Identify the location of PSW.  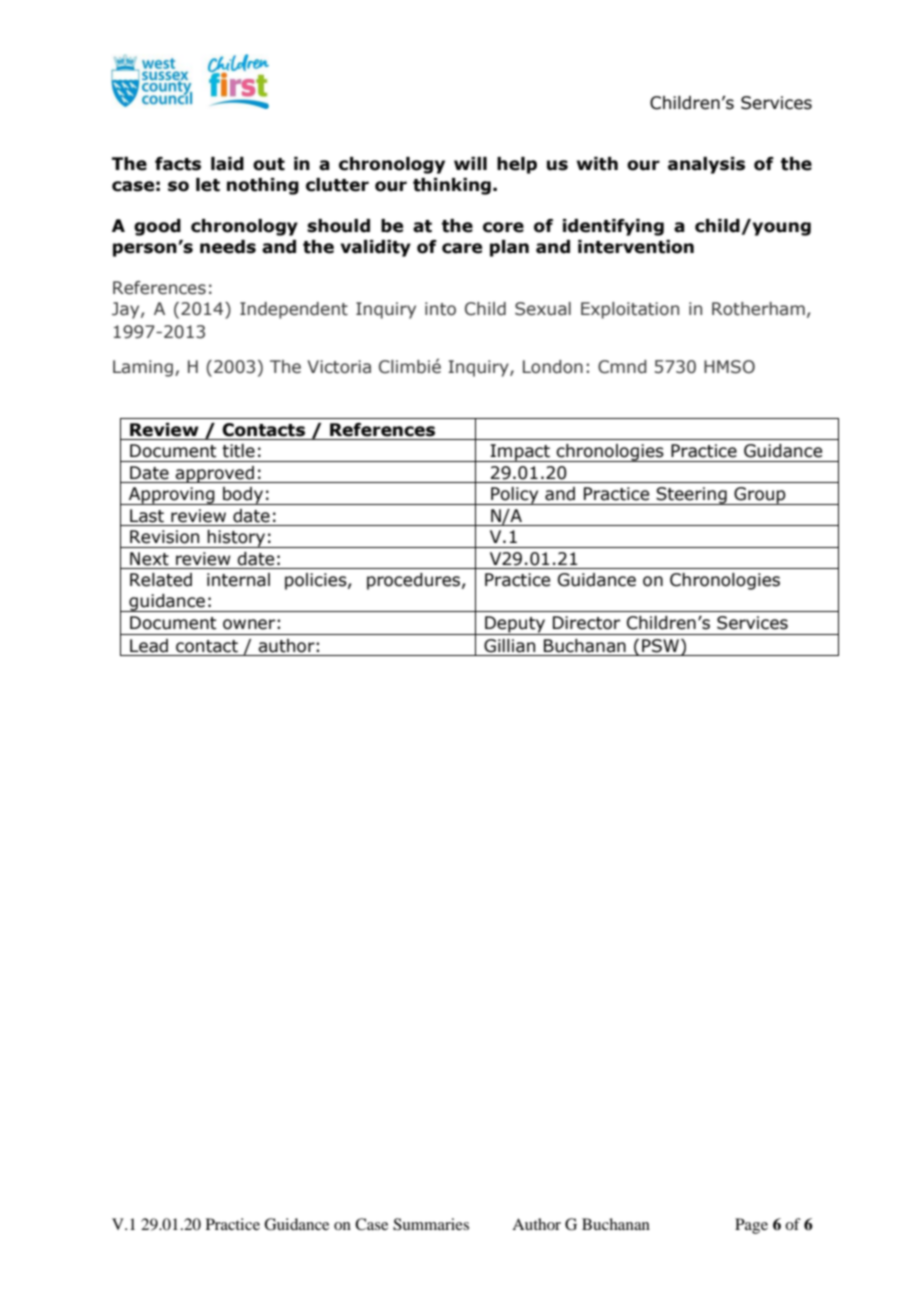
(662, 647).
